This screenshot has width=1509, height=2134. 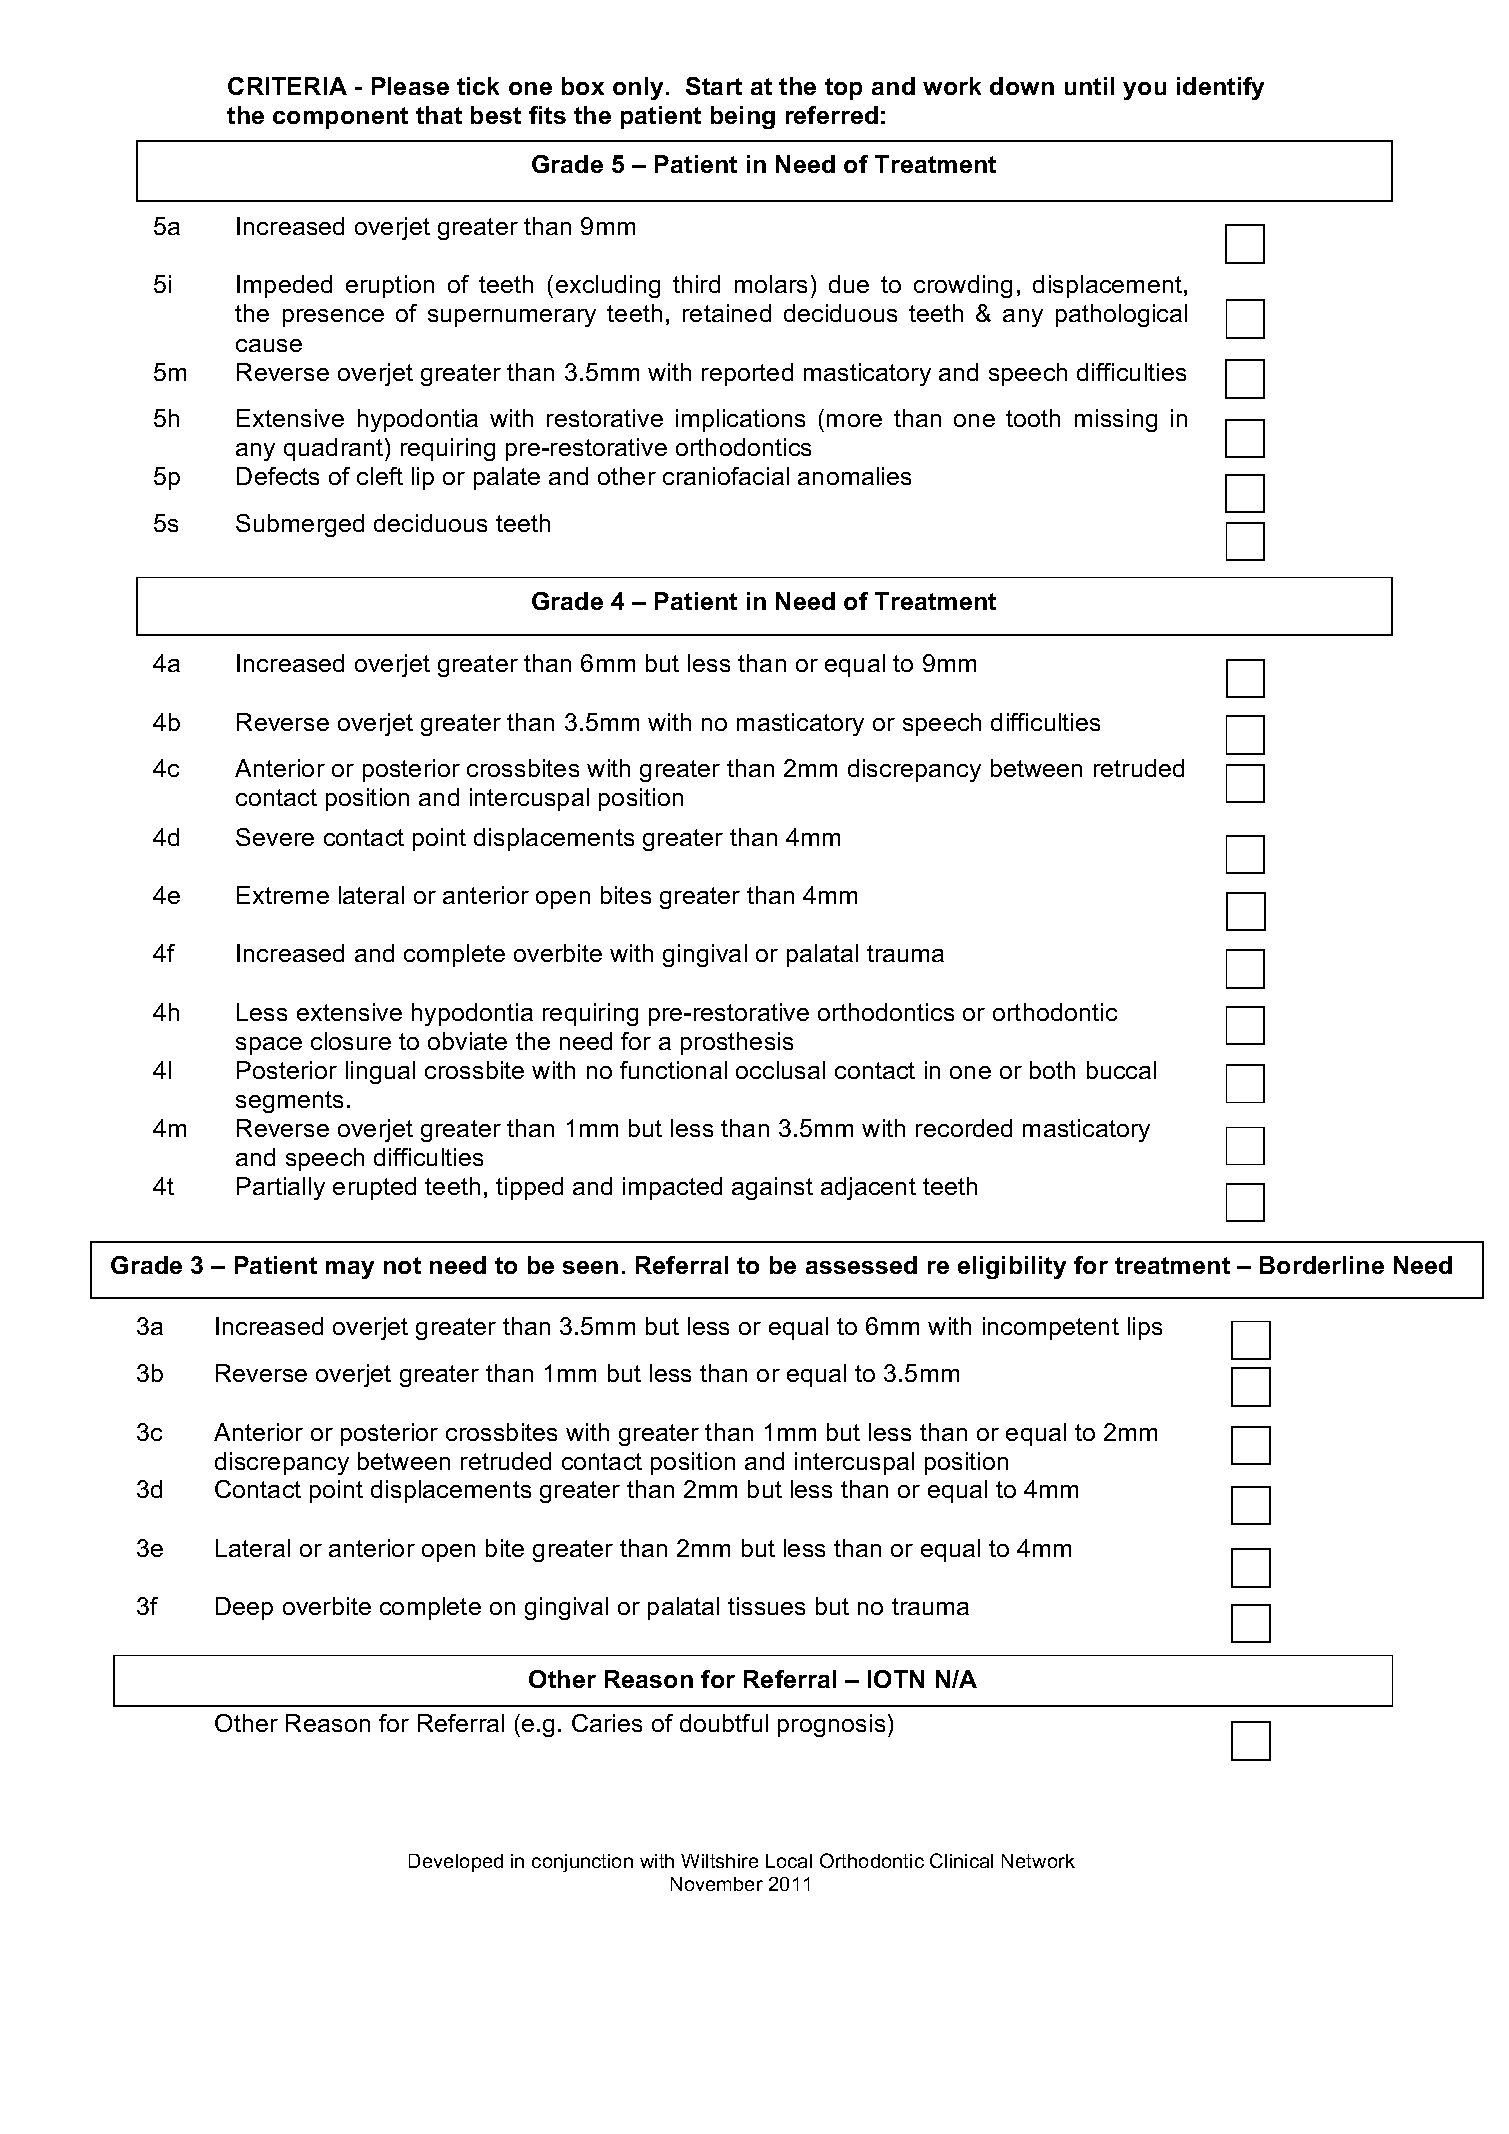 What do you see at coordinates (1116, 420) in the screenshot?
I see `missing` at bounding box center [1116, 420].
